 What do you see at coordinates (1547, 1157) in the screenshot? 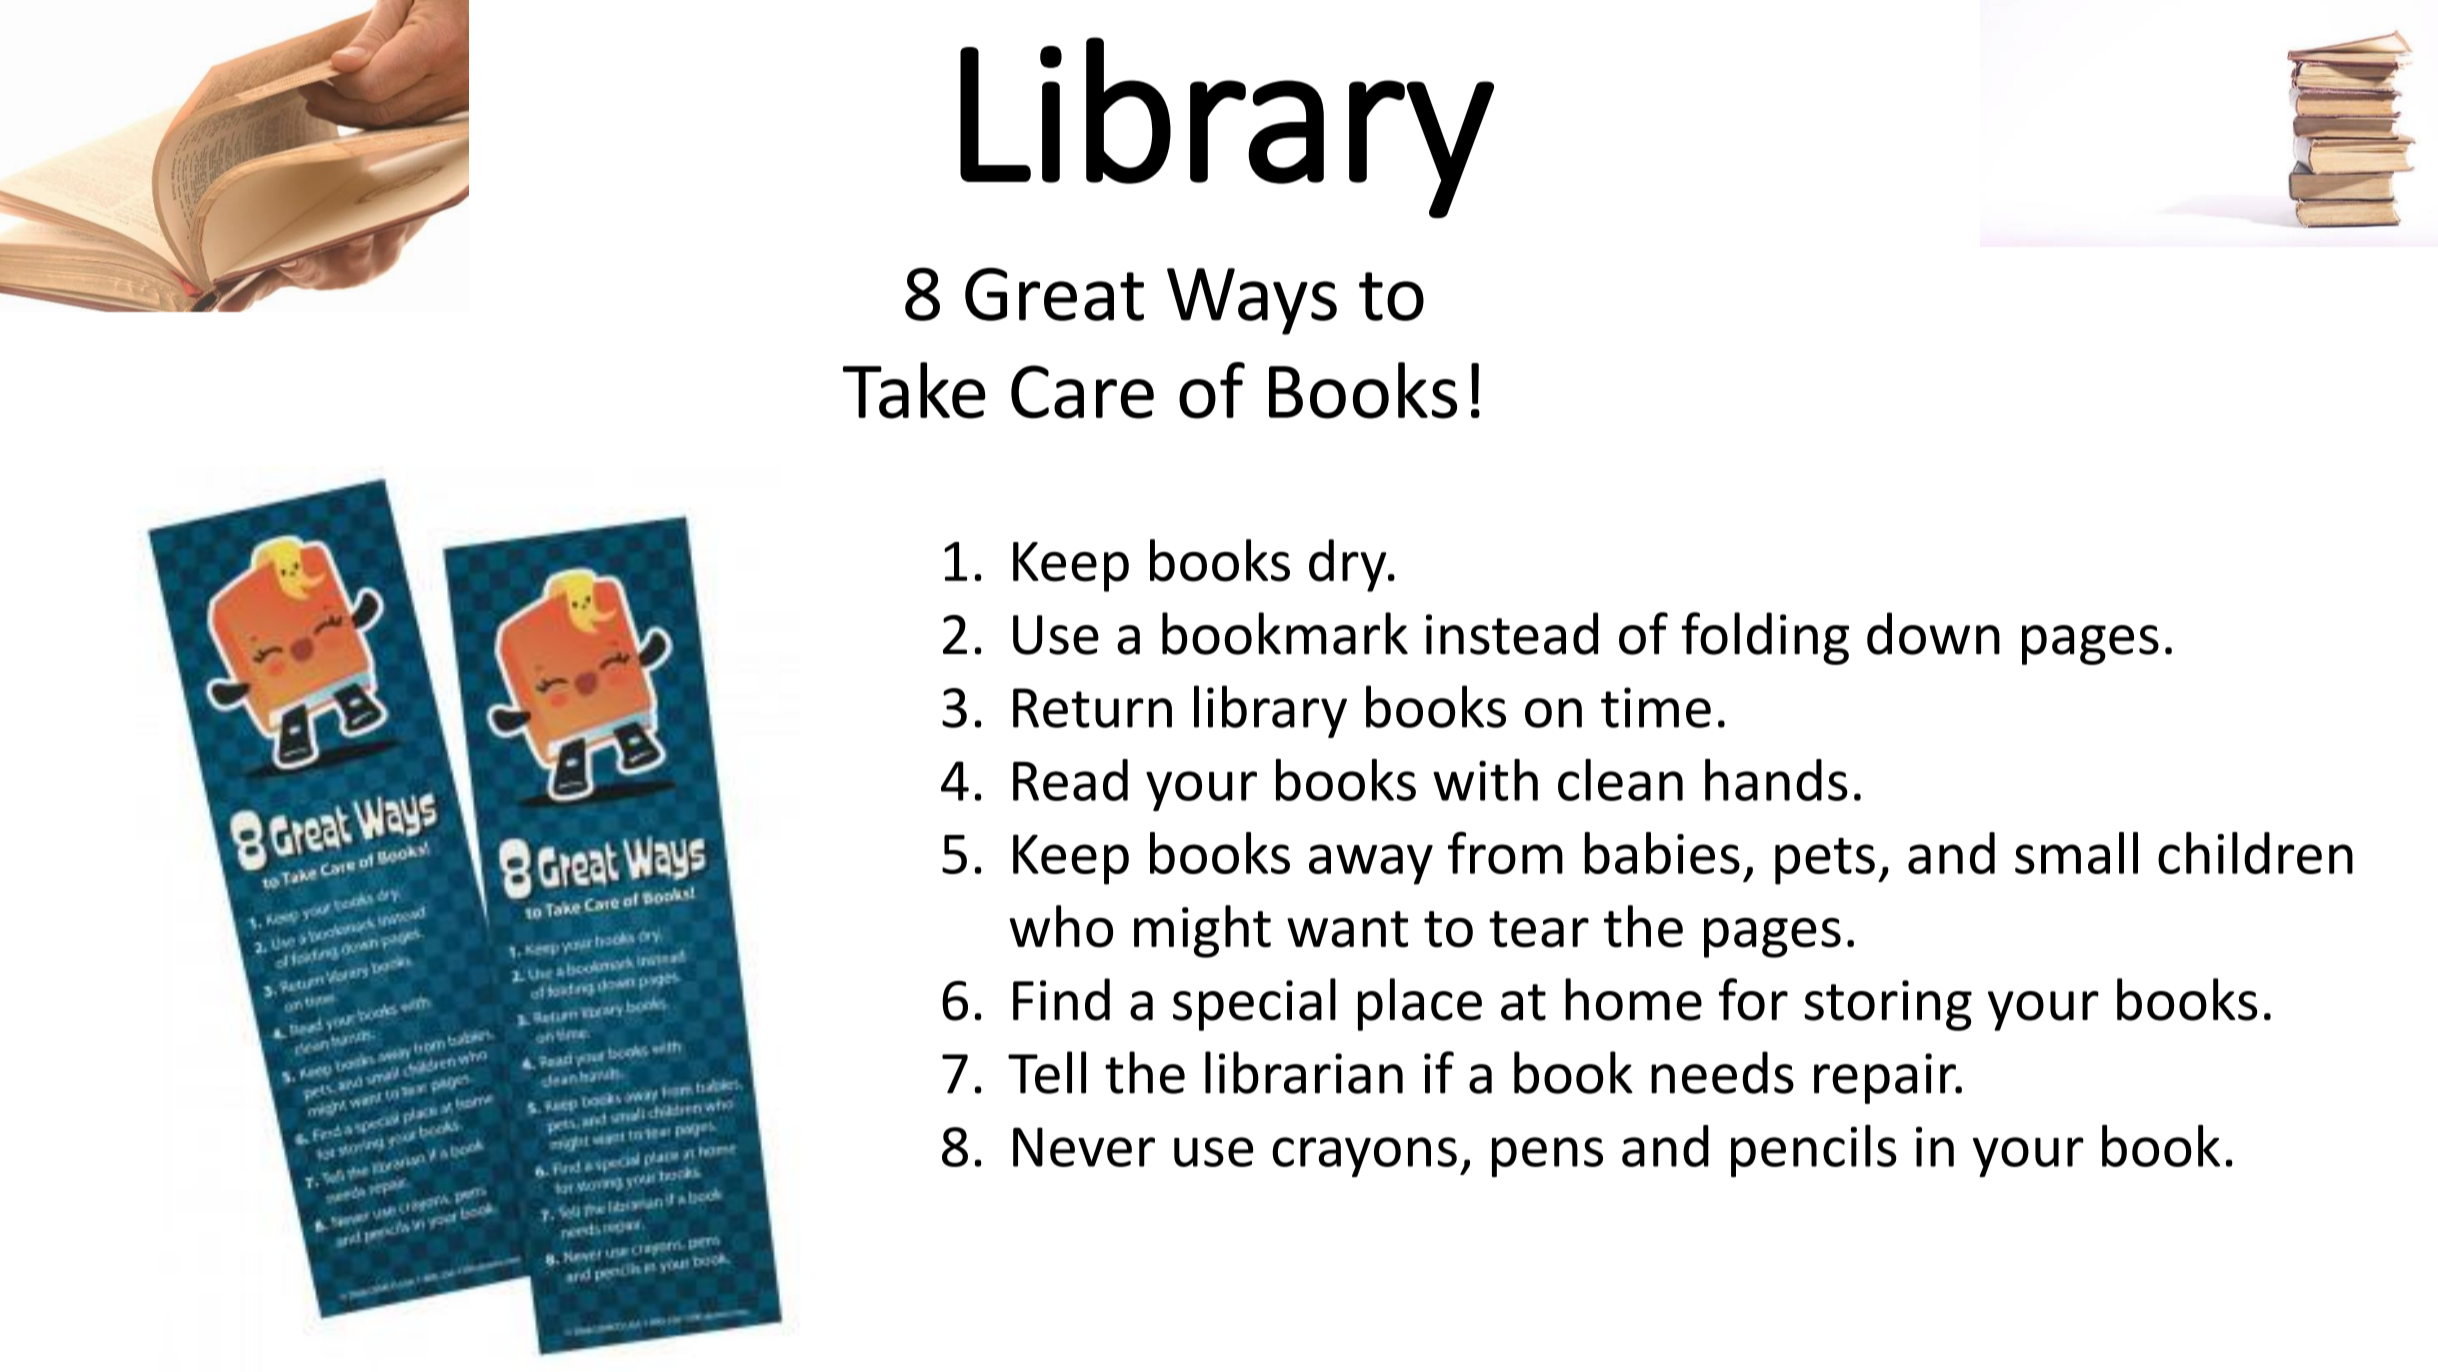
I see `pens` at bounding box center [1547, 1157].
